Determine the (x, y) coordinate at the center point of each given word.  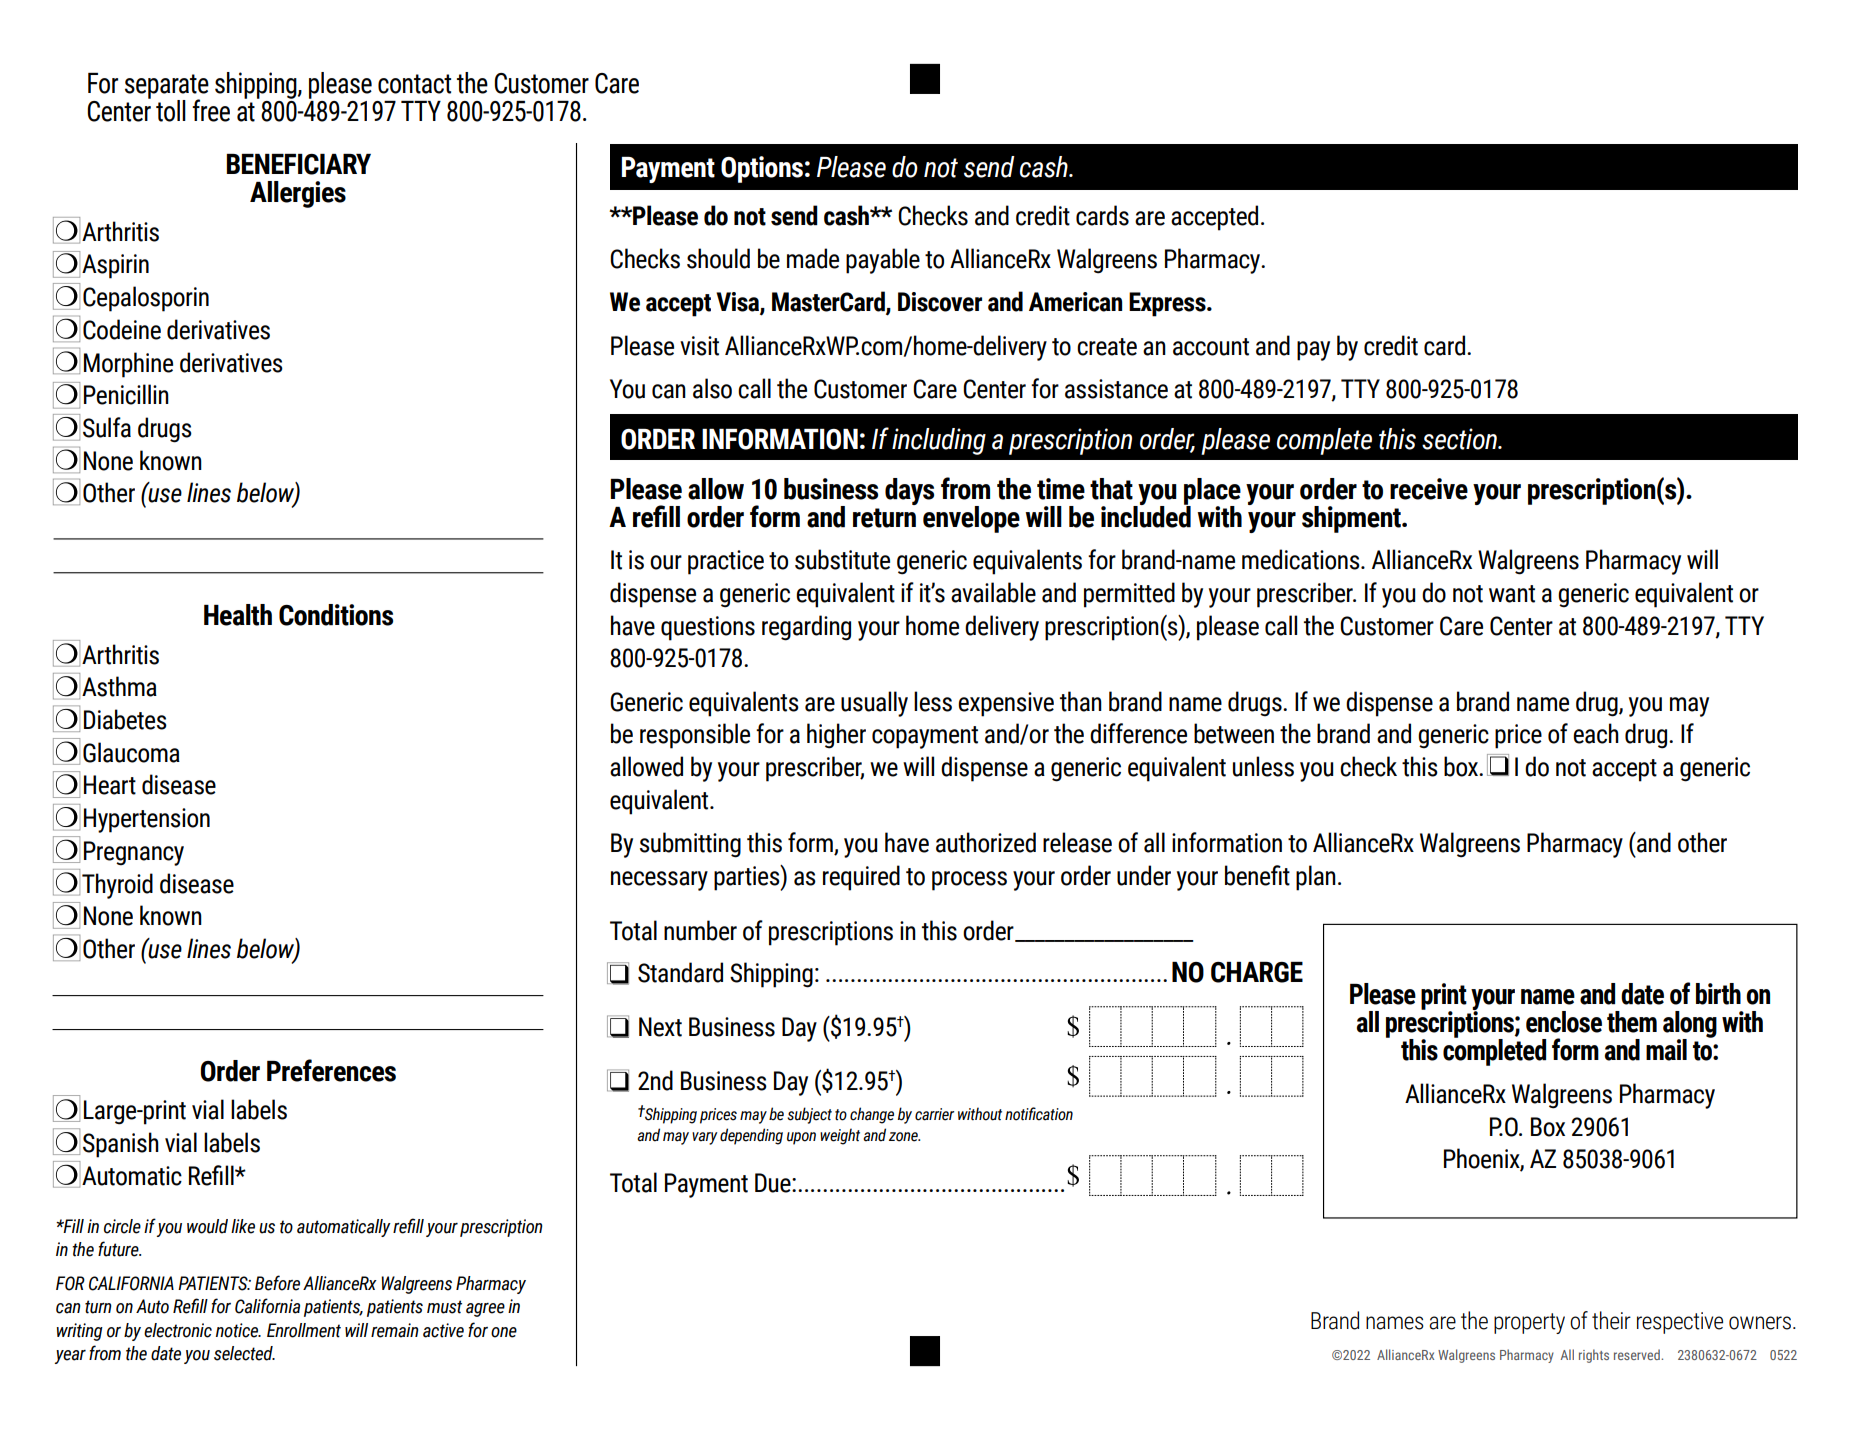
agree (485, 1310)
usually (874, 704)
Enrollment (304, 1330)
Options (762, 169)
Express (1168, 304)
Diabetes (125, 719)
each (1596, 733)
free (211, 110)
